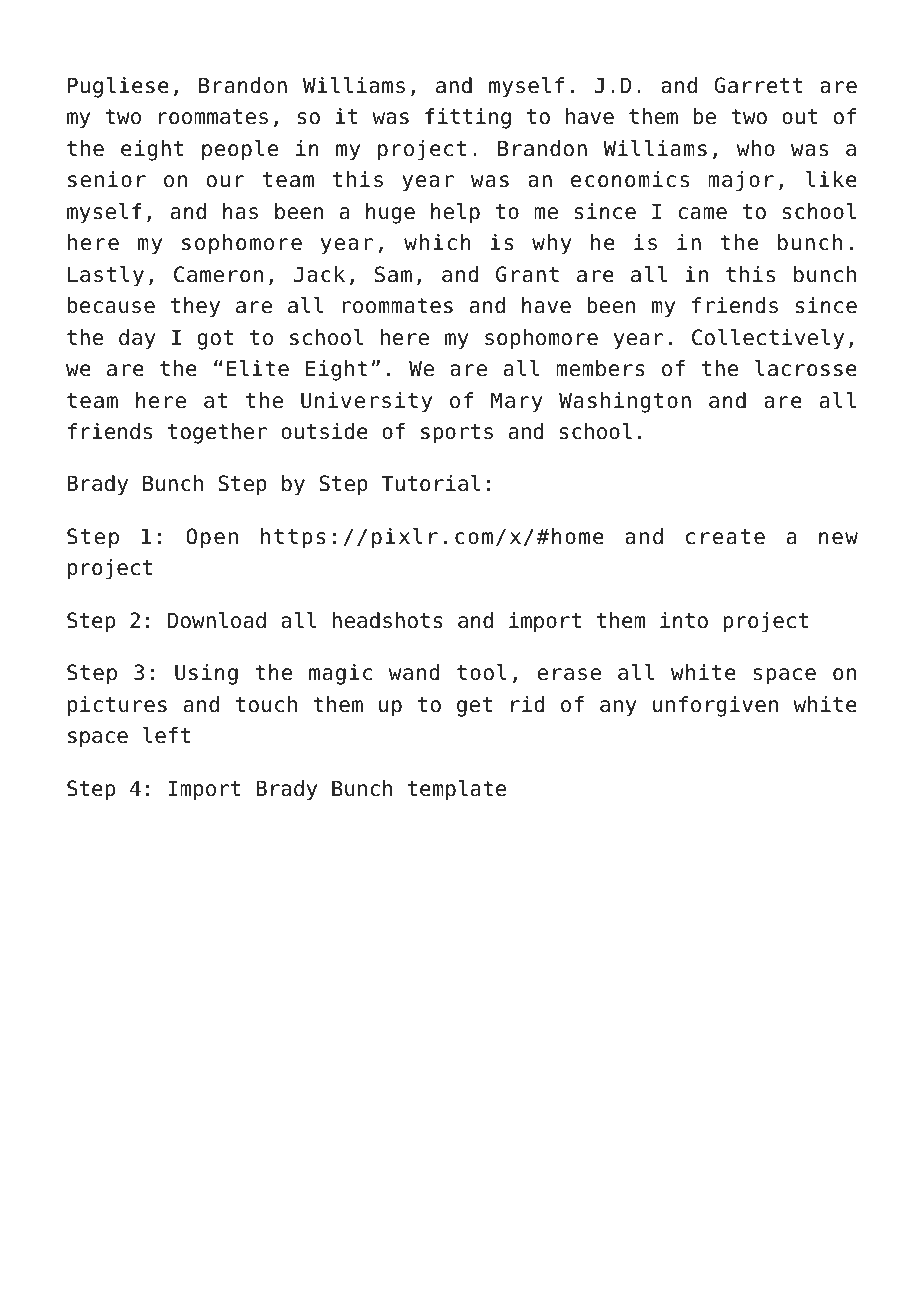 The image size is (924, 1308). Describe the element at coordinates (527, 274) in the image. I see `Grant` at that location.
